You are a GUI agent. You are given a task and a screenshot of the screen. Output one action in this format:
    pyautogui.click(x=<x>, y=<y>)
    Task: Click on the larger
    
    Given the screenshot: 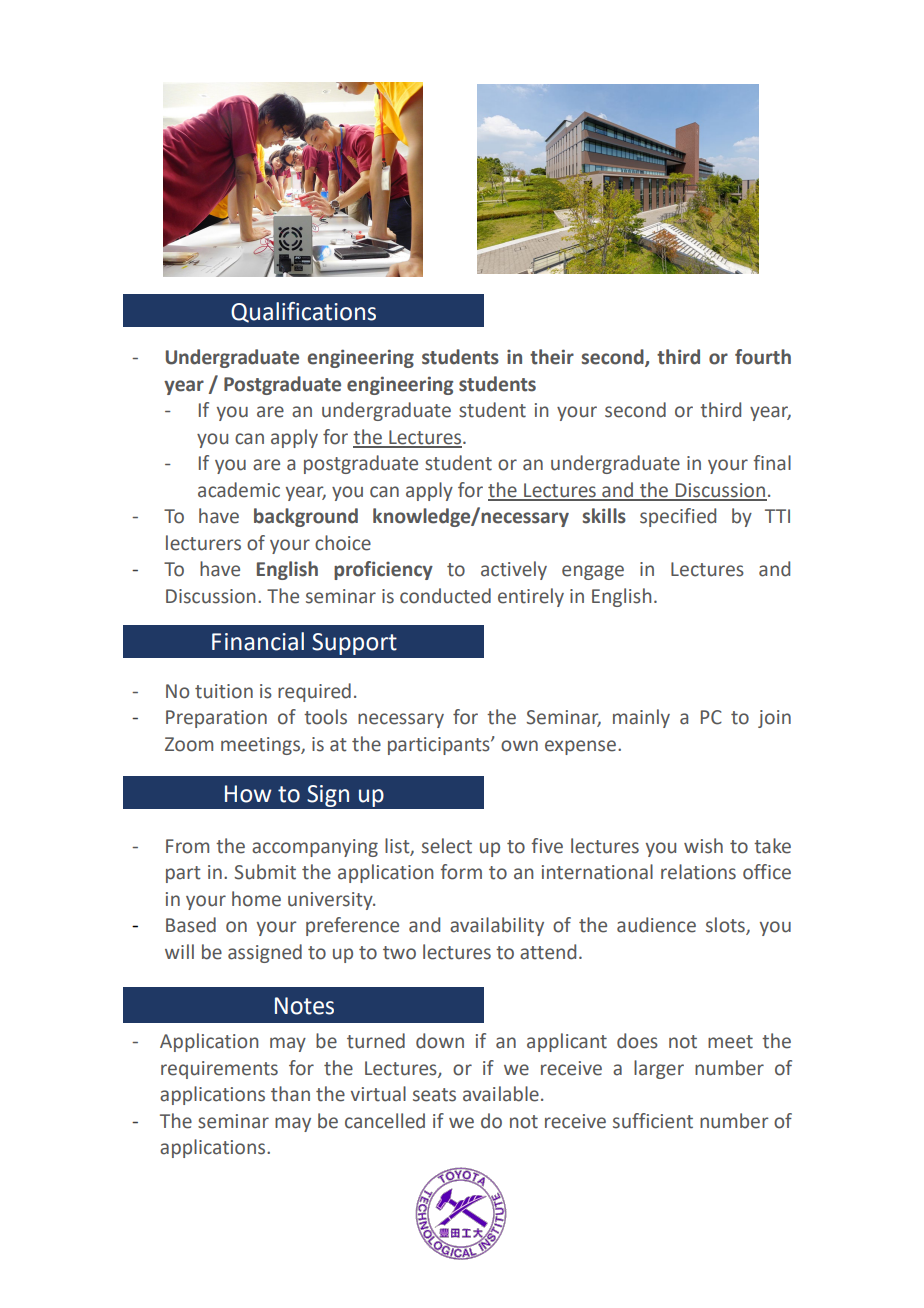 What is the action you would take?
    pyautogui.click(x=659, y=1069)
